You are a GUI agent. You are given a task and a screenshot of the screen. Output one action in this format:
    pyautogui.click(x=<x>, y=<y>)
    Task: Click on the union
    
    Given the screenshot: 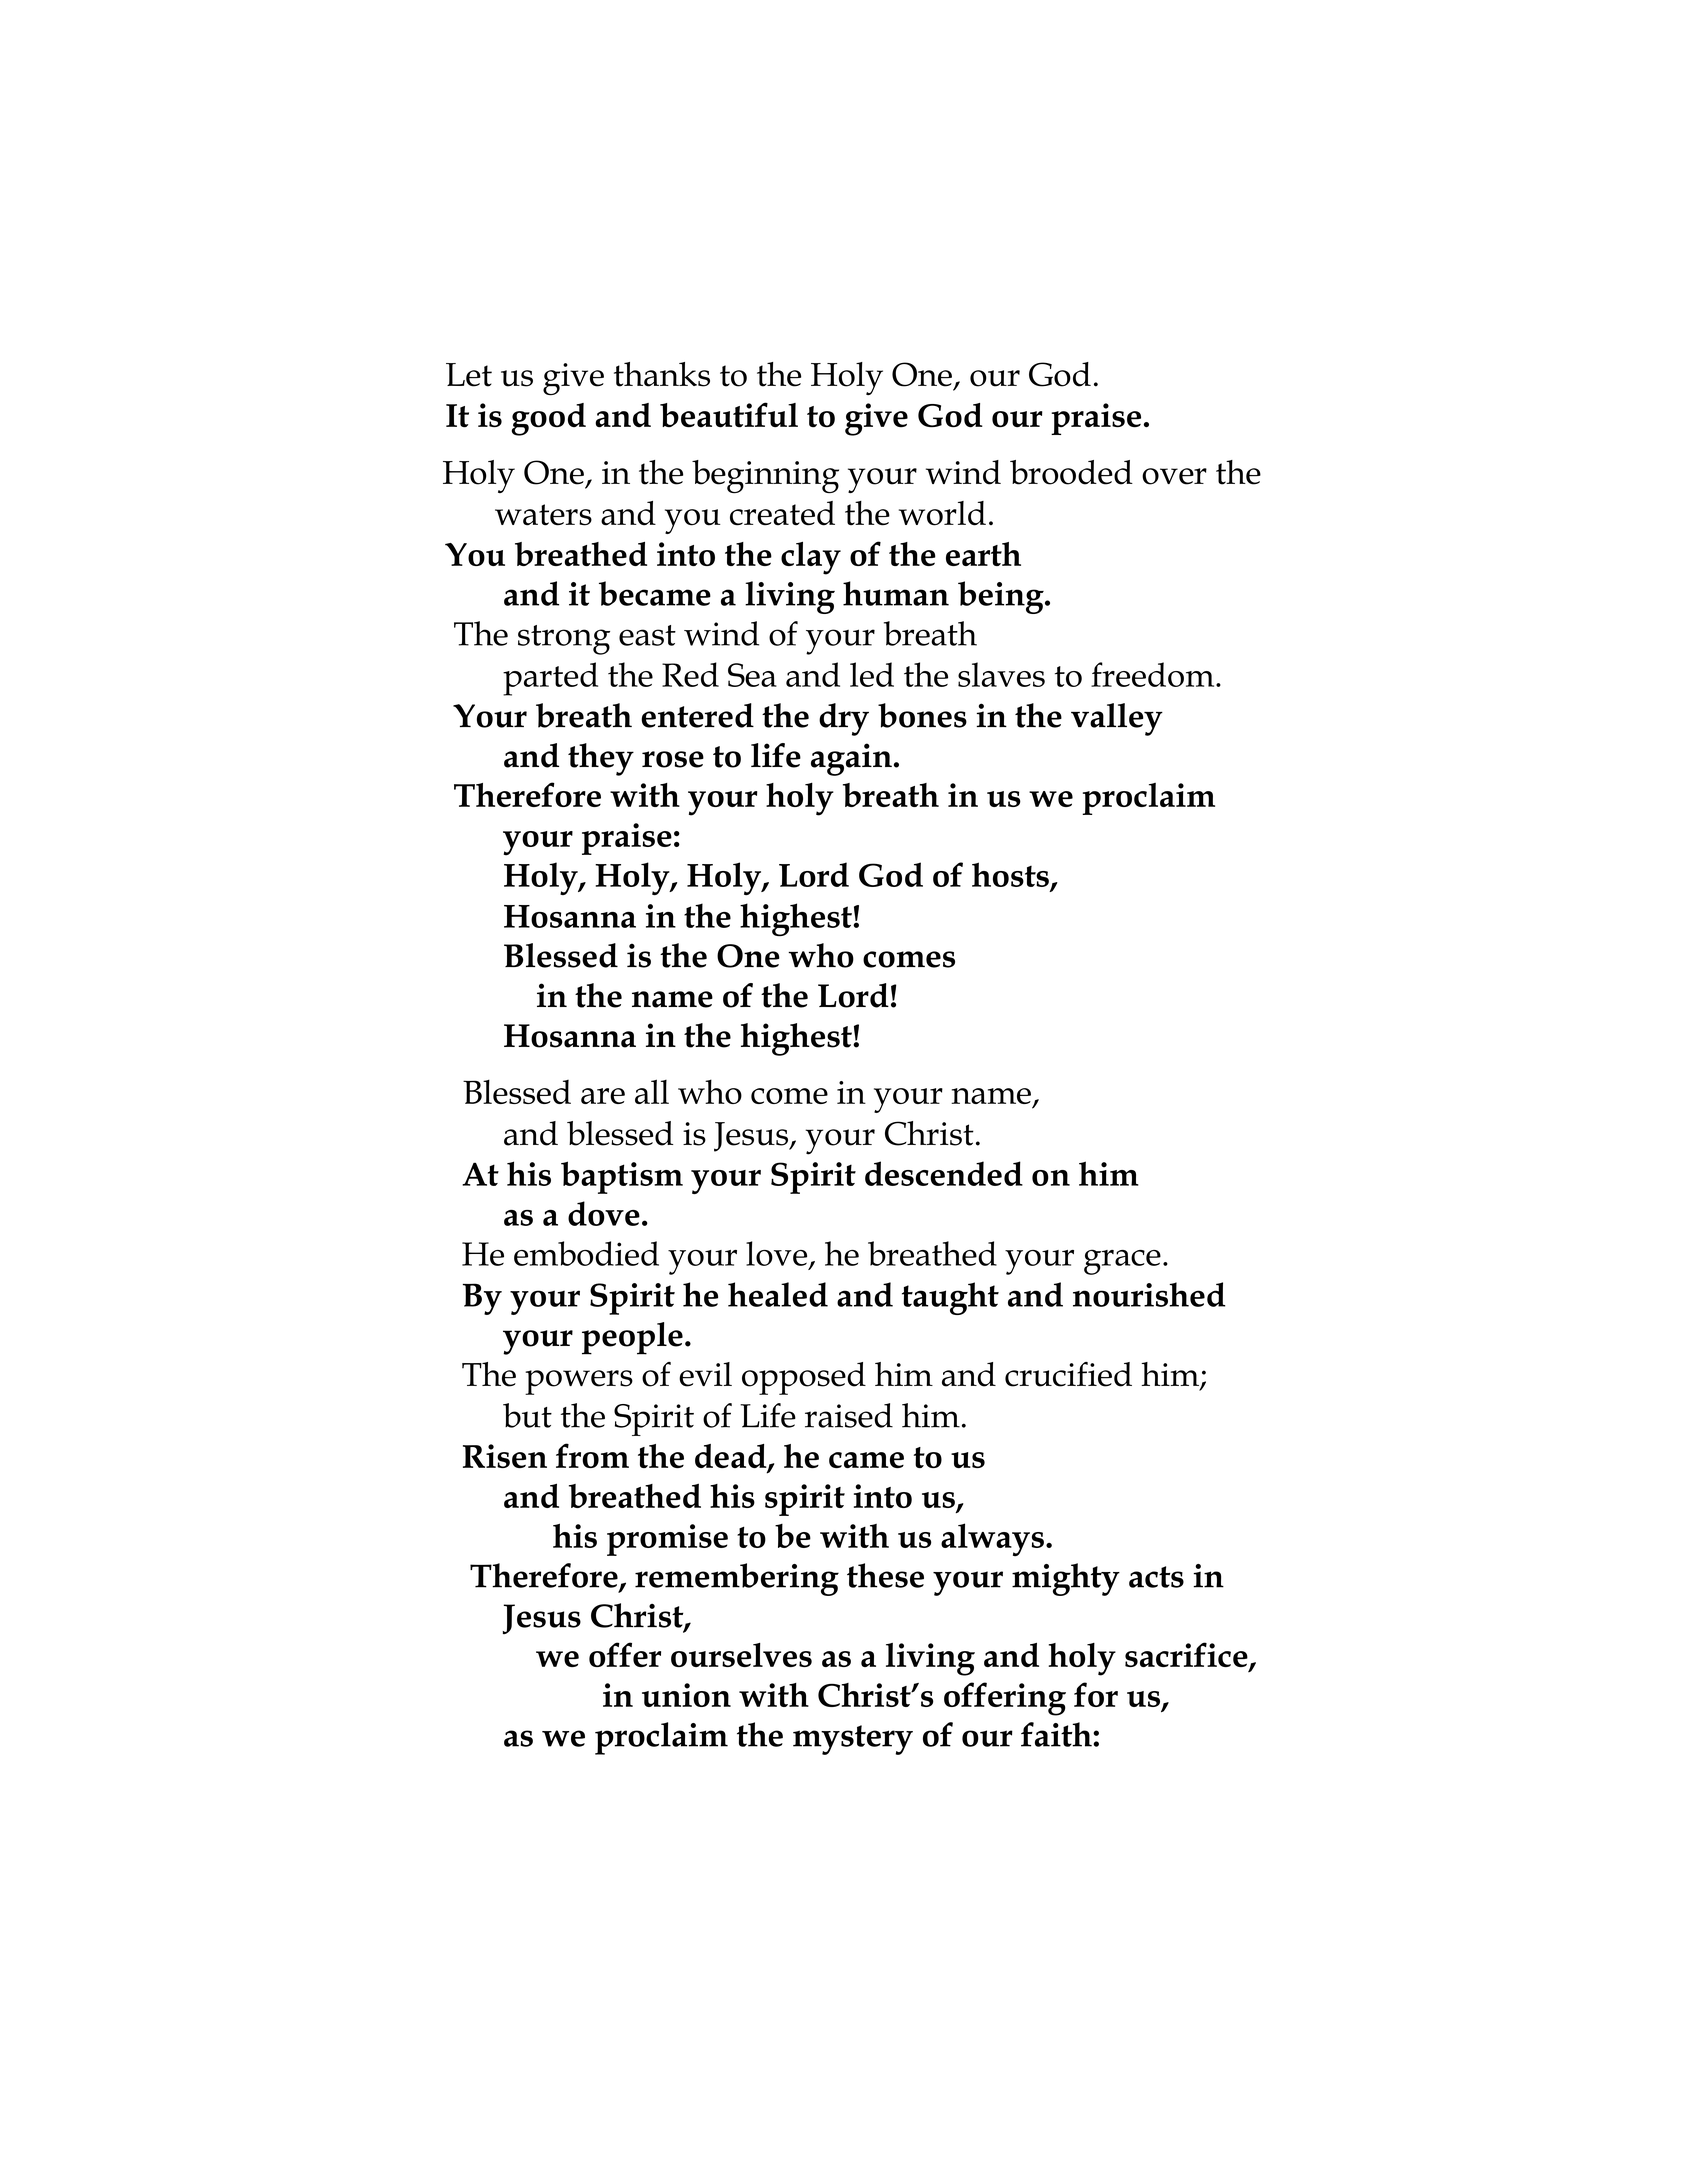 What is the action you would take?
    pyautogui.click(x=686, y=1695)
